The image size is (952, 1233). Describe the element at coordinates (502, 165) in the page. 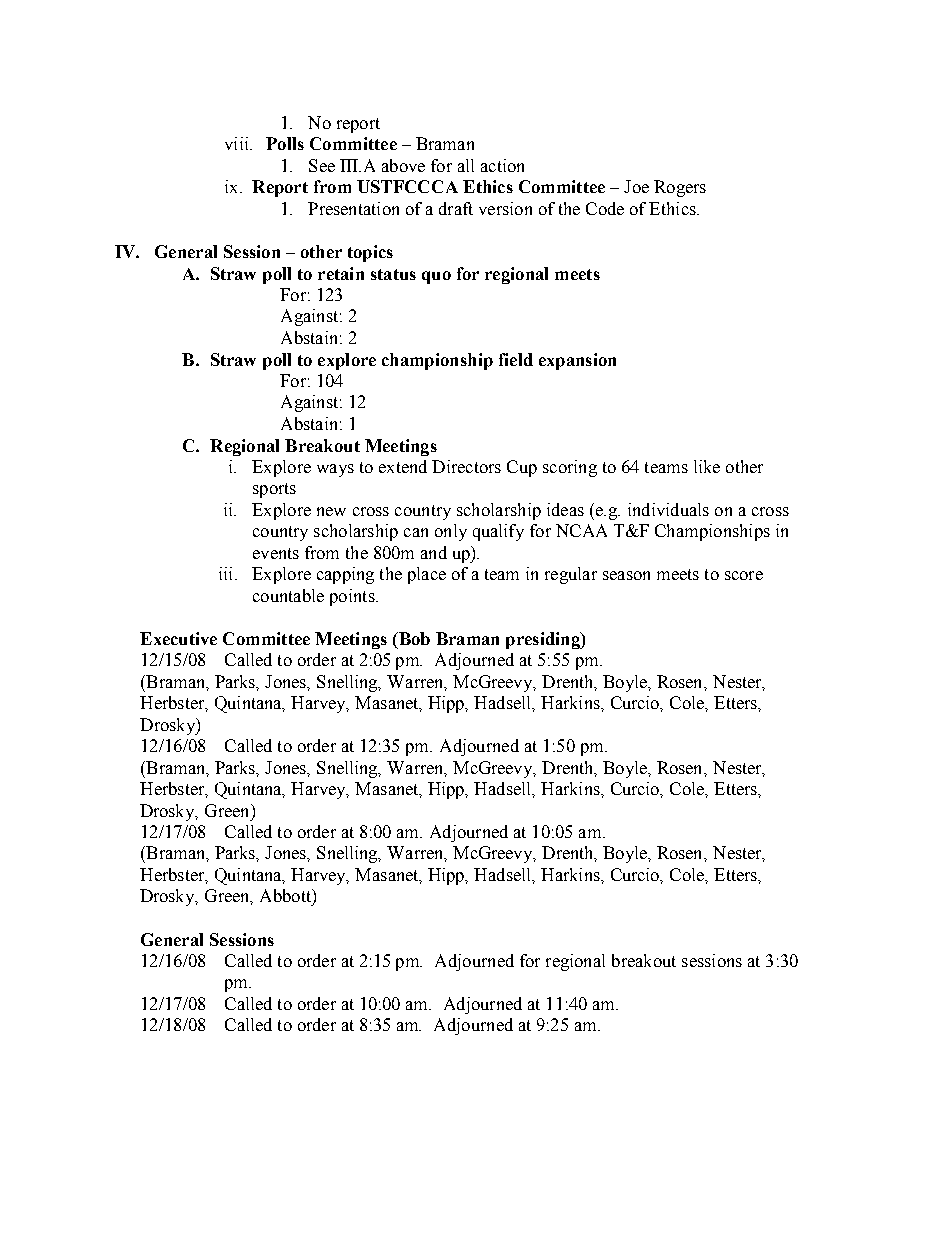

I see `action` at that location.
